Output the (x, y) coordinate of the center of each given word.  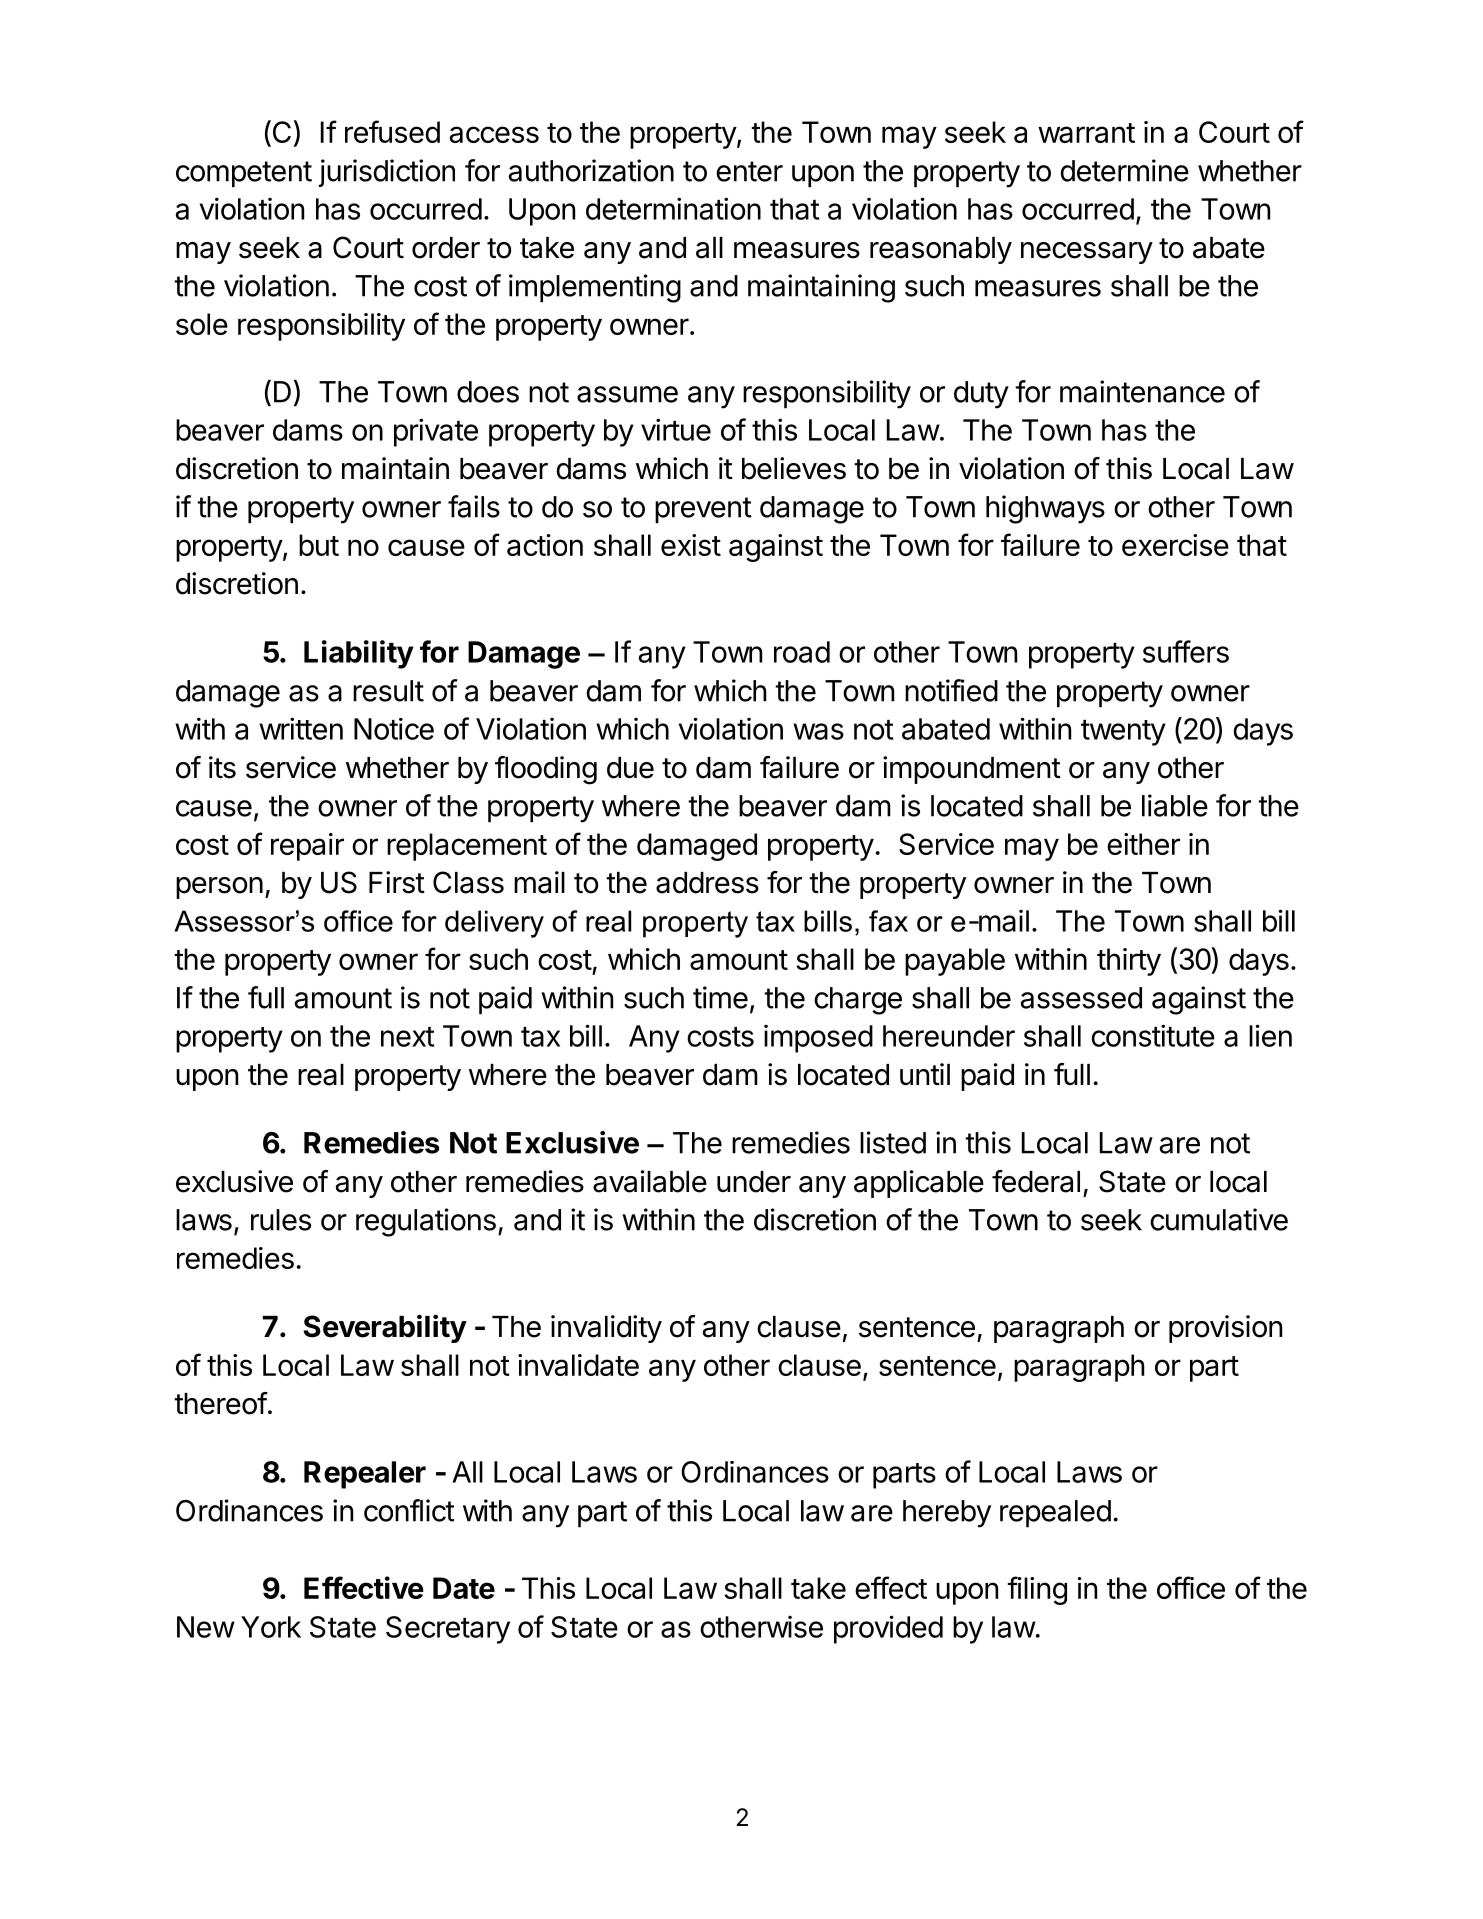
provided (888, 1629)
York (271, 1627)
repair (307, 847)
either (1143, 844)
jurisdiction (387, 173)
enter (749, 171)
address (707, 883)
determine (1124, 170)
